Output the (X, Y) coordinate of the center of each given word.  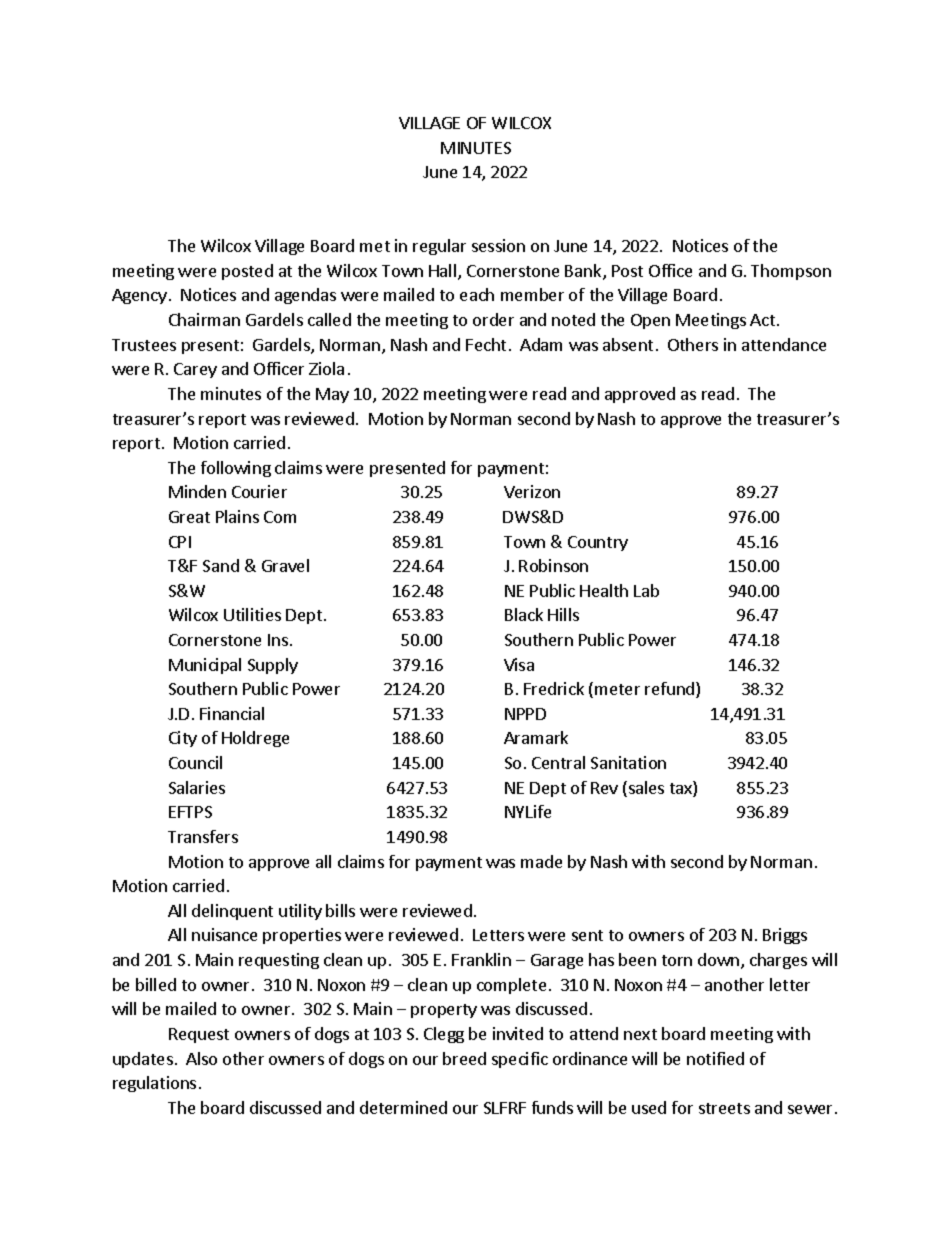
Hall (444, 272)
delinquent (232, 912)
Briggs (785, 936)
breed (464, 1058)
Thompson (791, 272)
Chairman (204, 319)
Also (201, 1058)
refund (671, 690)
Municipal (205, 666)
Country (598, 543)
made (541, 861)
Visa (519, 664)
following (236, 469)
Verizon (532, 491)
